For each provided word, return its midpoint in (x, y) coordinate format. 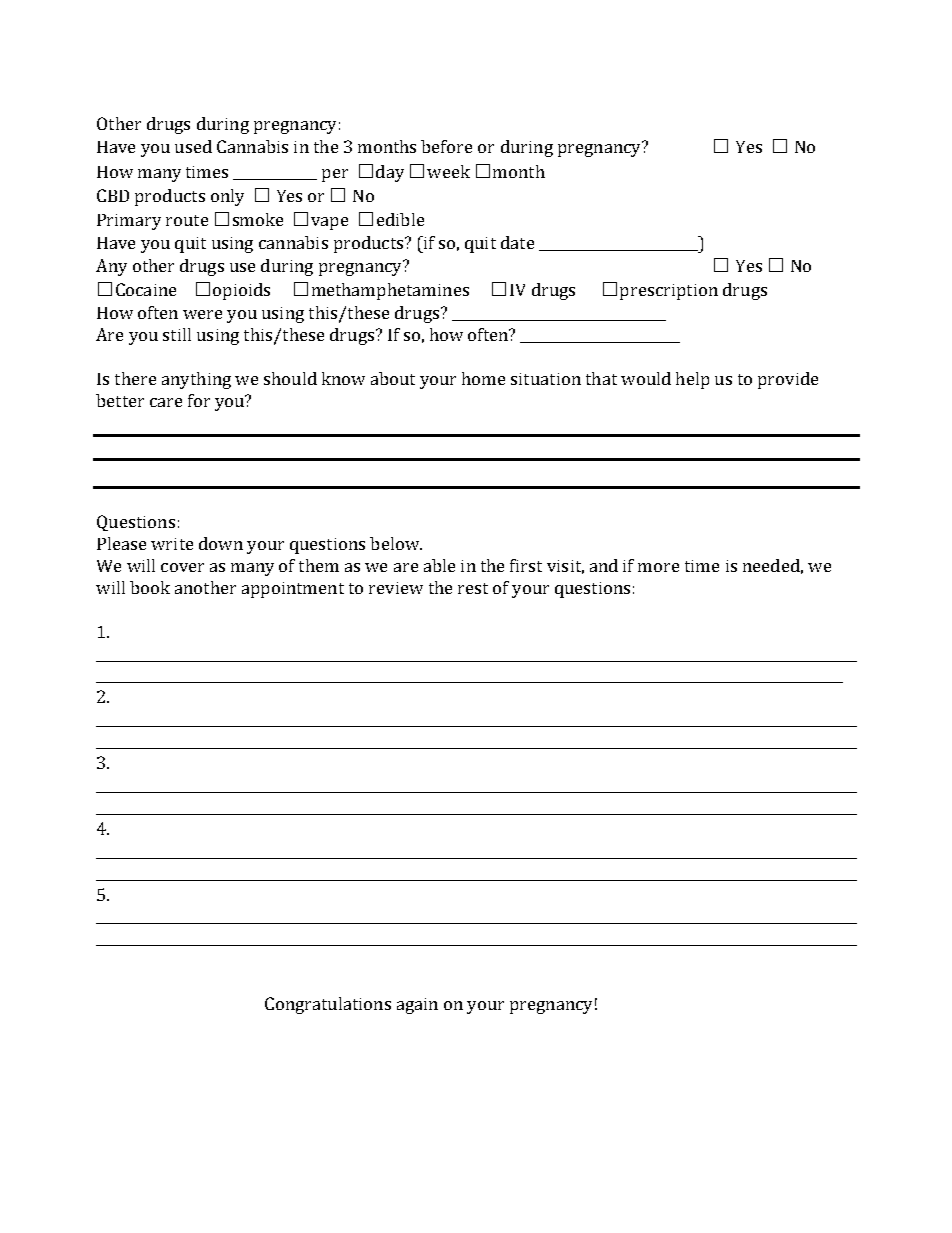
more (658, 567)
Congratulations (328, 1005)
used (193, 146)
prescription (669, 292)
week (448, 171)
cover (182, 567)
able (439, 565)
